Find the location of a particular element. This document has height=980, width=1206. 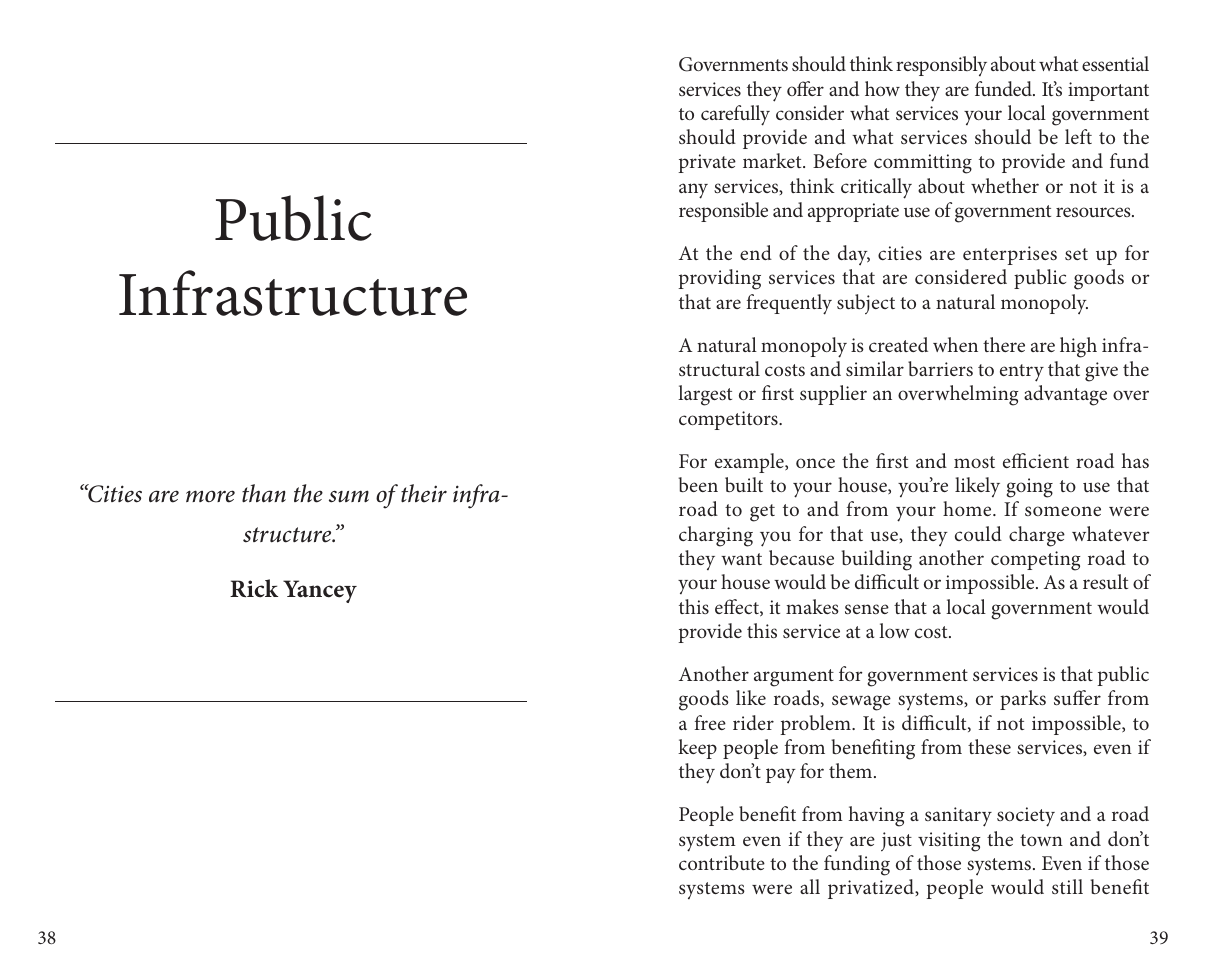

result is located at coordinates (1105, 581).
